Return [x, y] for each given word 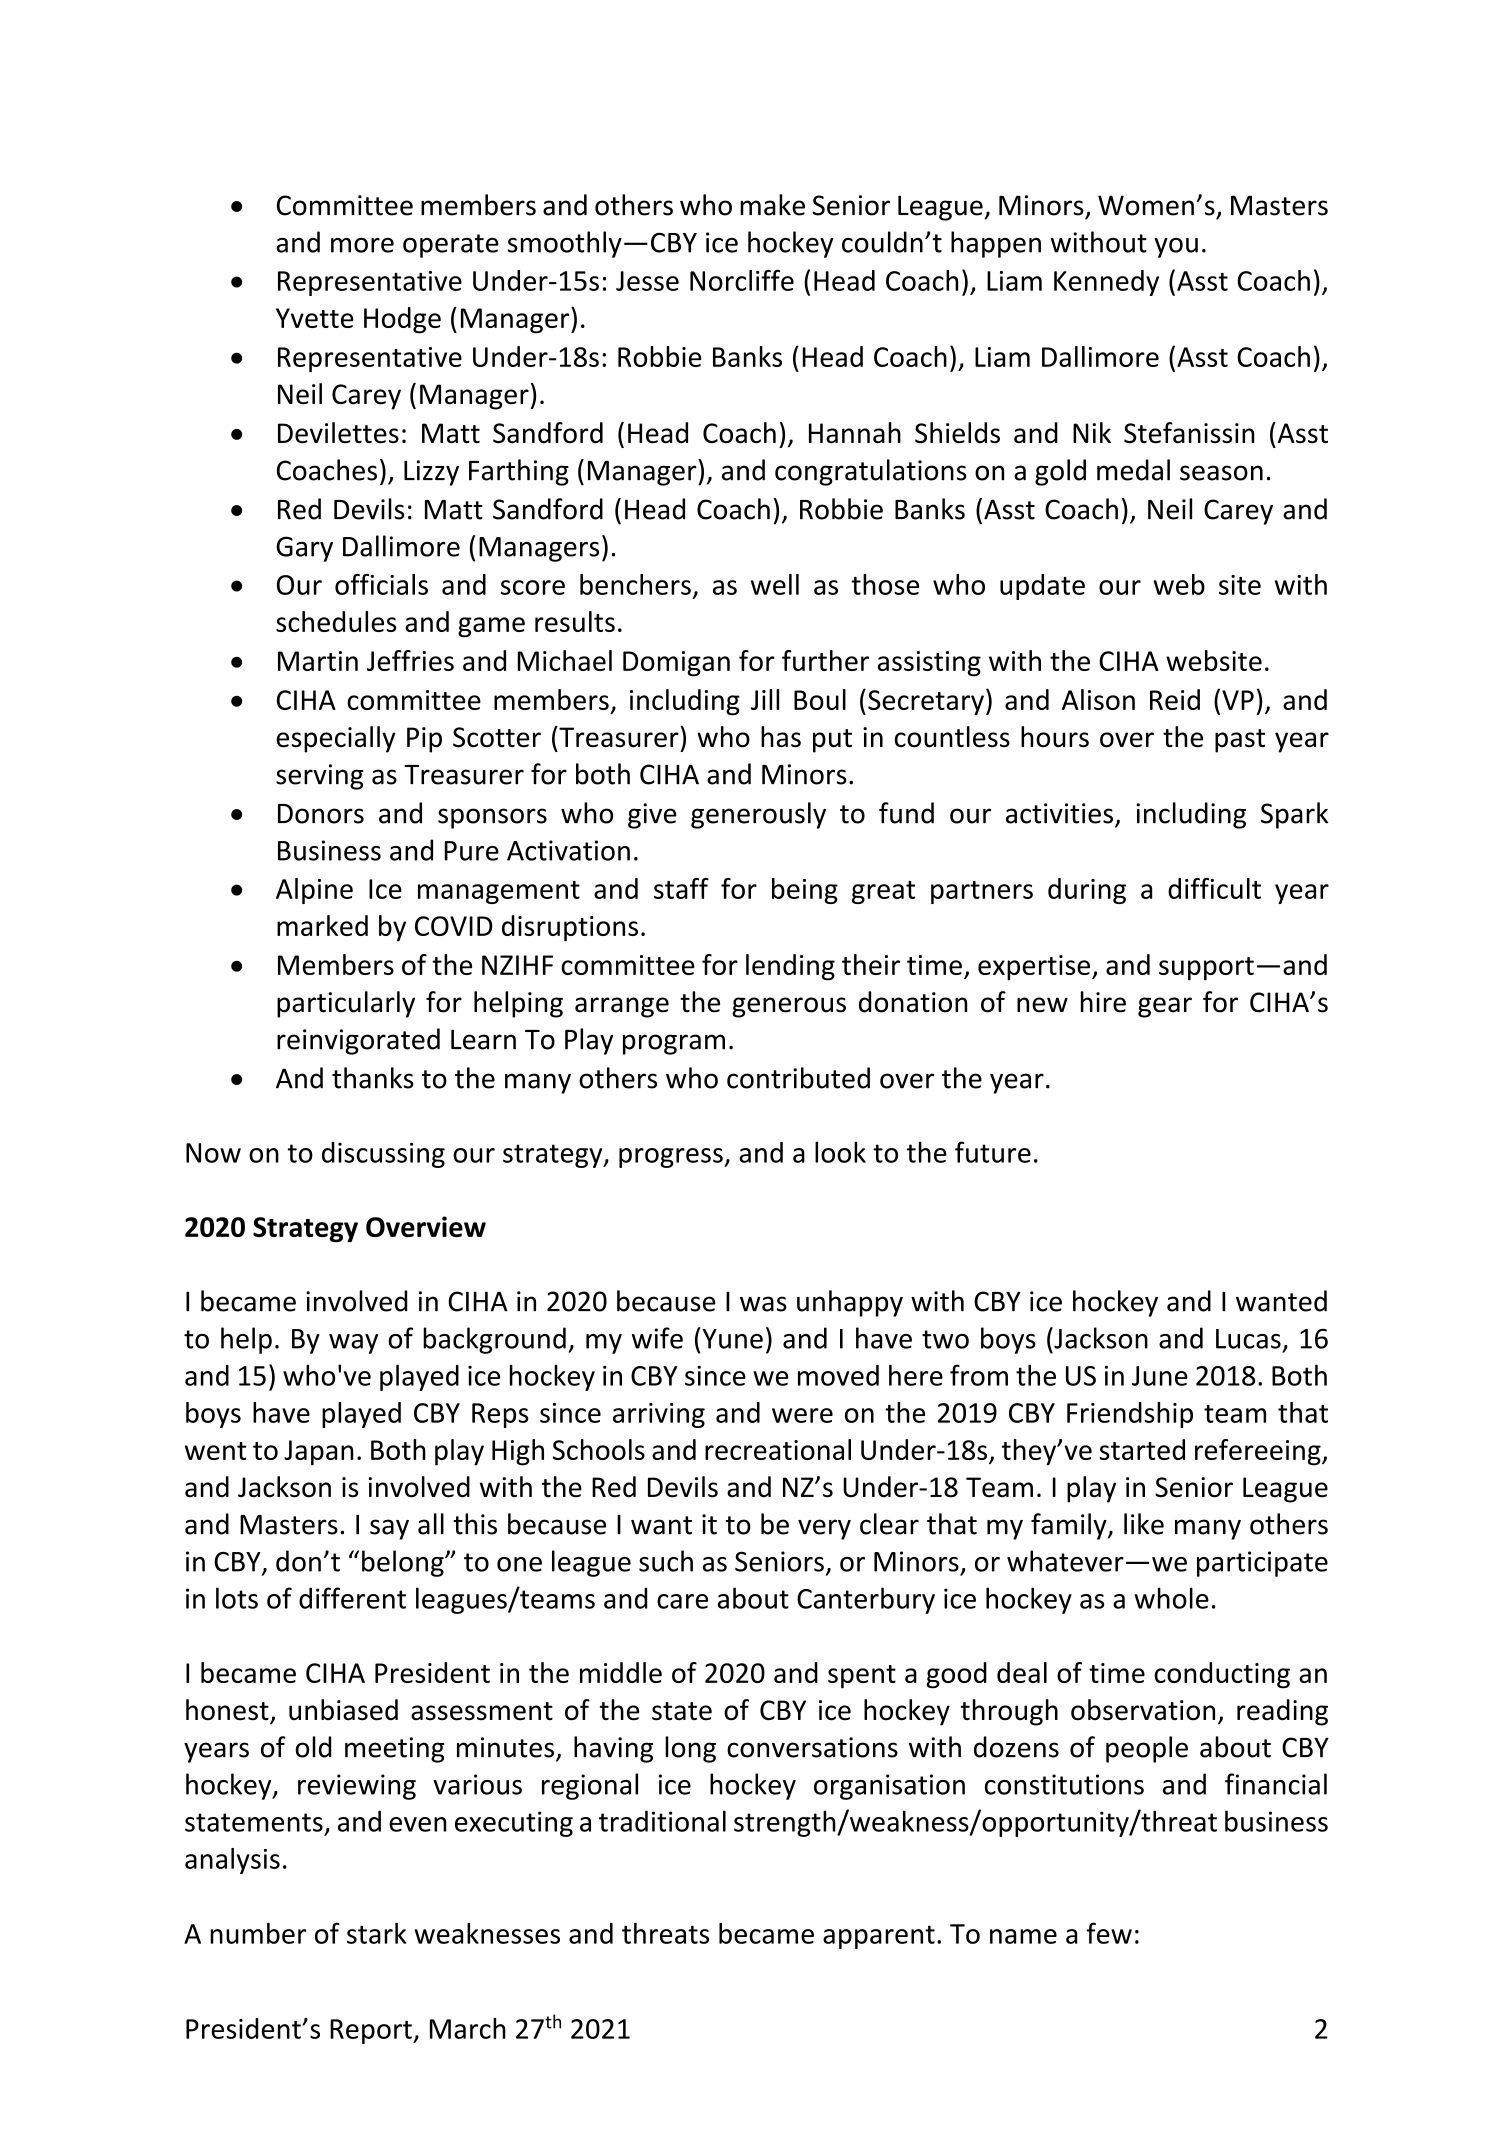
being [805, 891]
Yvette [315, 318]
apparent [879, 1937]
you [1176, 248]
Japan [318, 1453]
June [1160, 1376]
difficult [1214, 888]
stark [376, 1933]
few [1109, 1933]
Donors [321, 814]
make [772, 205]
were [802, 1415]
